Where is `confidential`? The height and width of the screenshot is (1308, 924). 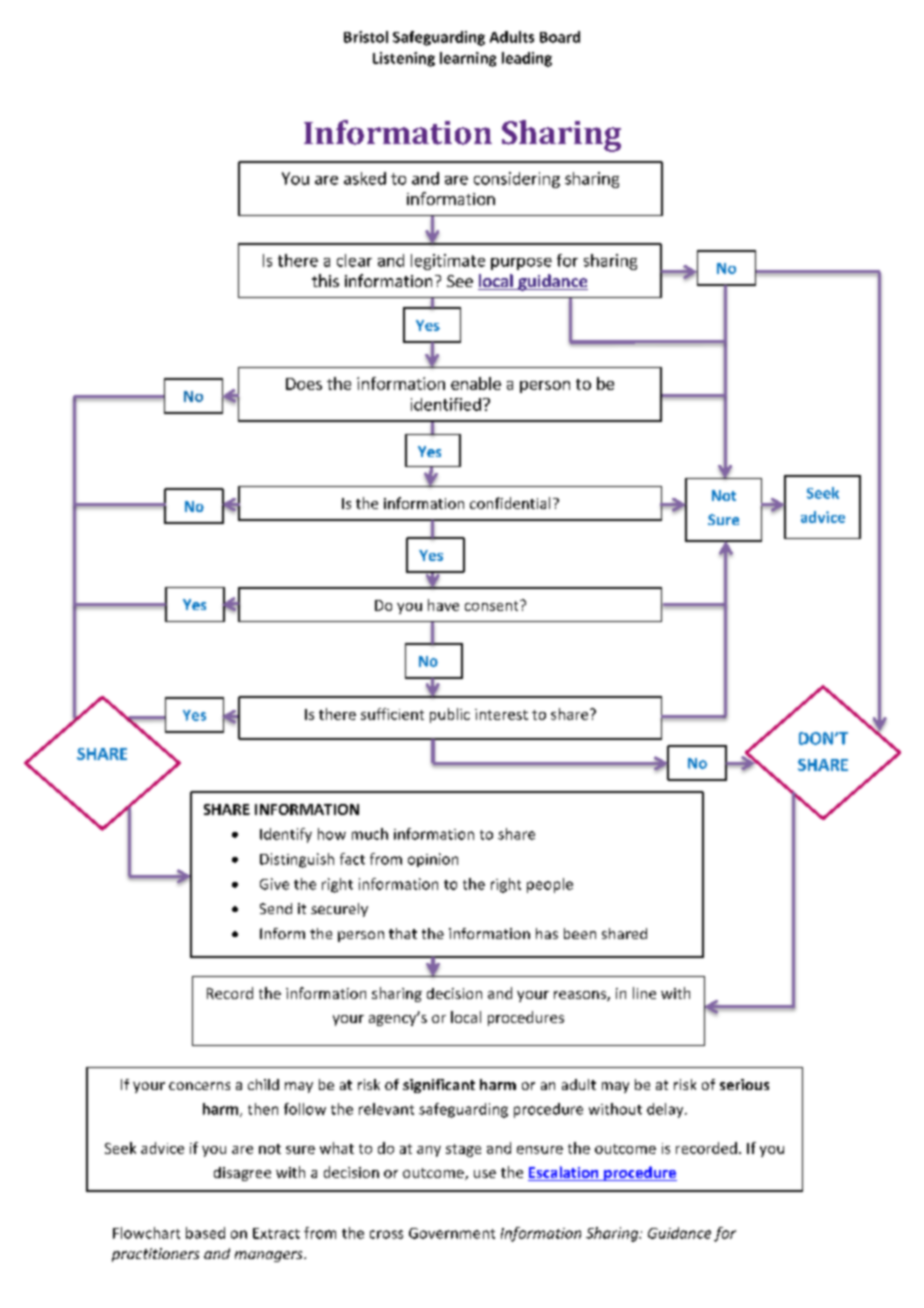 confidential is located at coordinates (510, 503).
